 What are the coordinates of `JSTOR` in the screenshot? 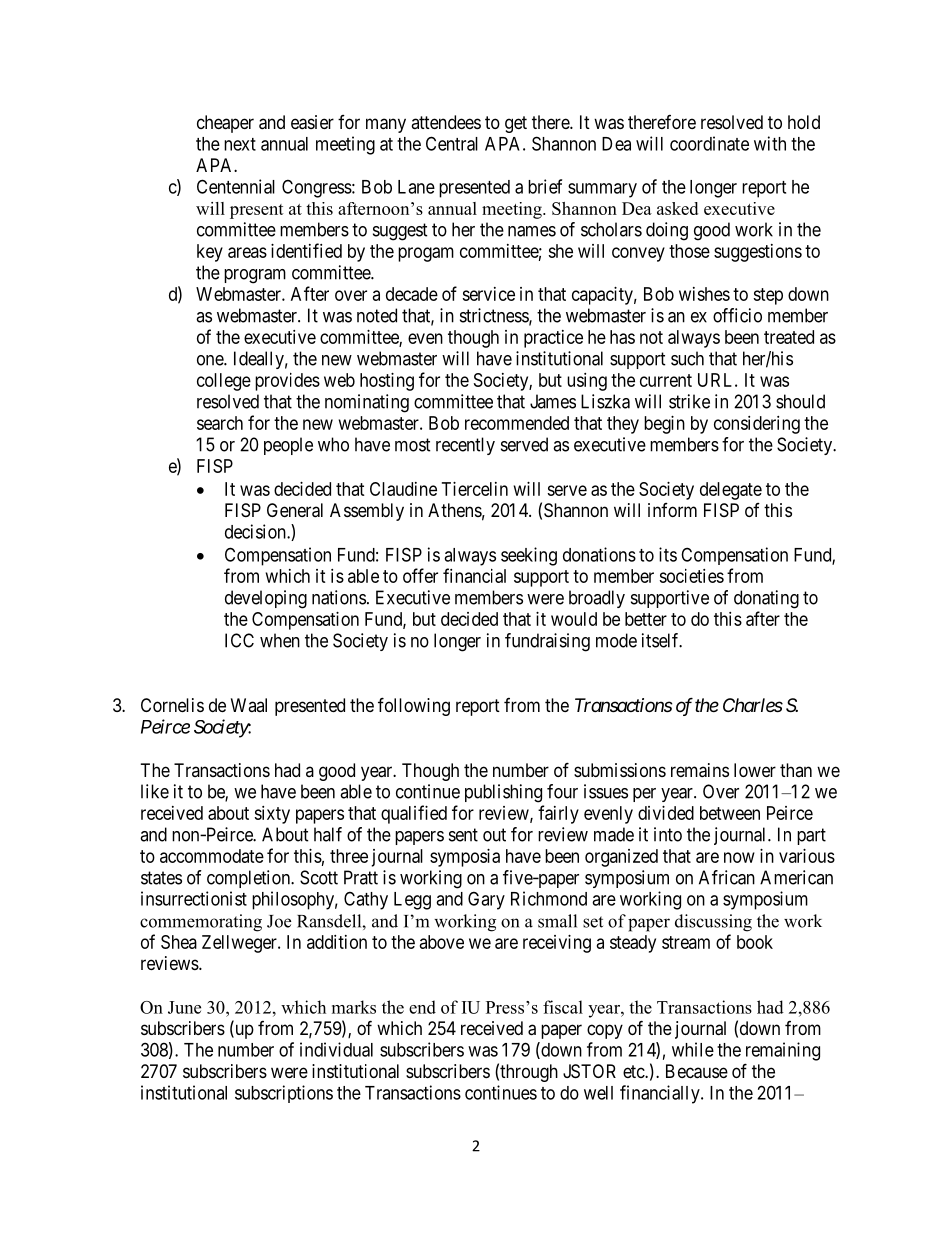 It's located at (589, 1071).
